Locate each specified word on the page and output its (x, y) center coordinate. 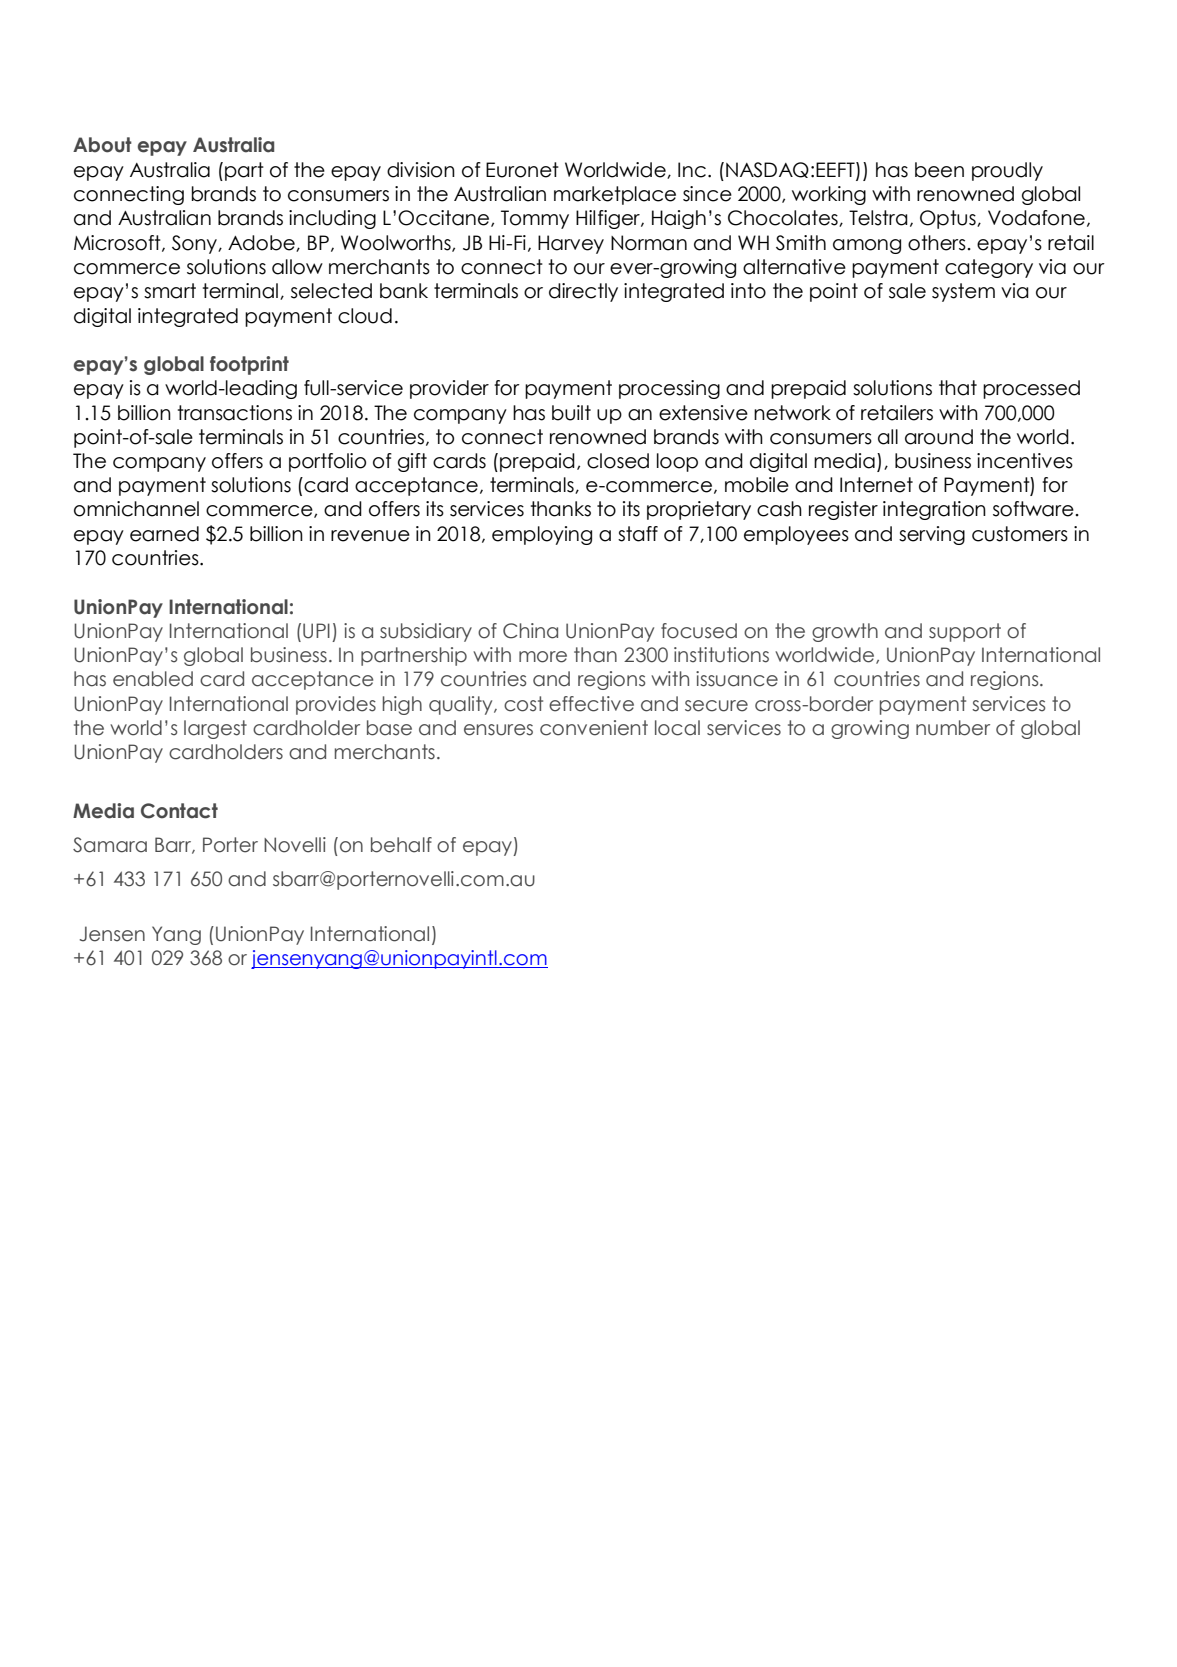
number (953, 728)
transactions (235, 413)
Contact (179, 811)
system (963, 292)
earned (164, 534)
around (939, 437)
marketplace (615, 195)
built (571, 413)
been (939, 170)
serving (932, 535)
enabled (153, 679)
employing (542, 535)
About (102, 145)
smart (170, 291)
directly (583, 292)
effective (591, 704)
